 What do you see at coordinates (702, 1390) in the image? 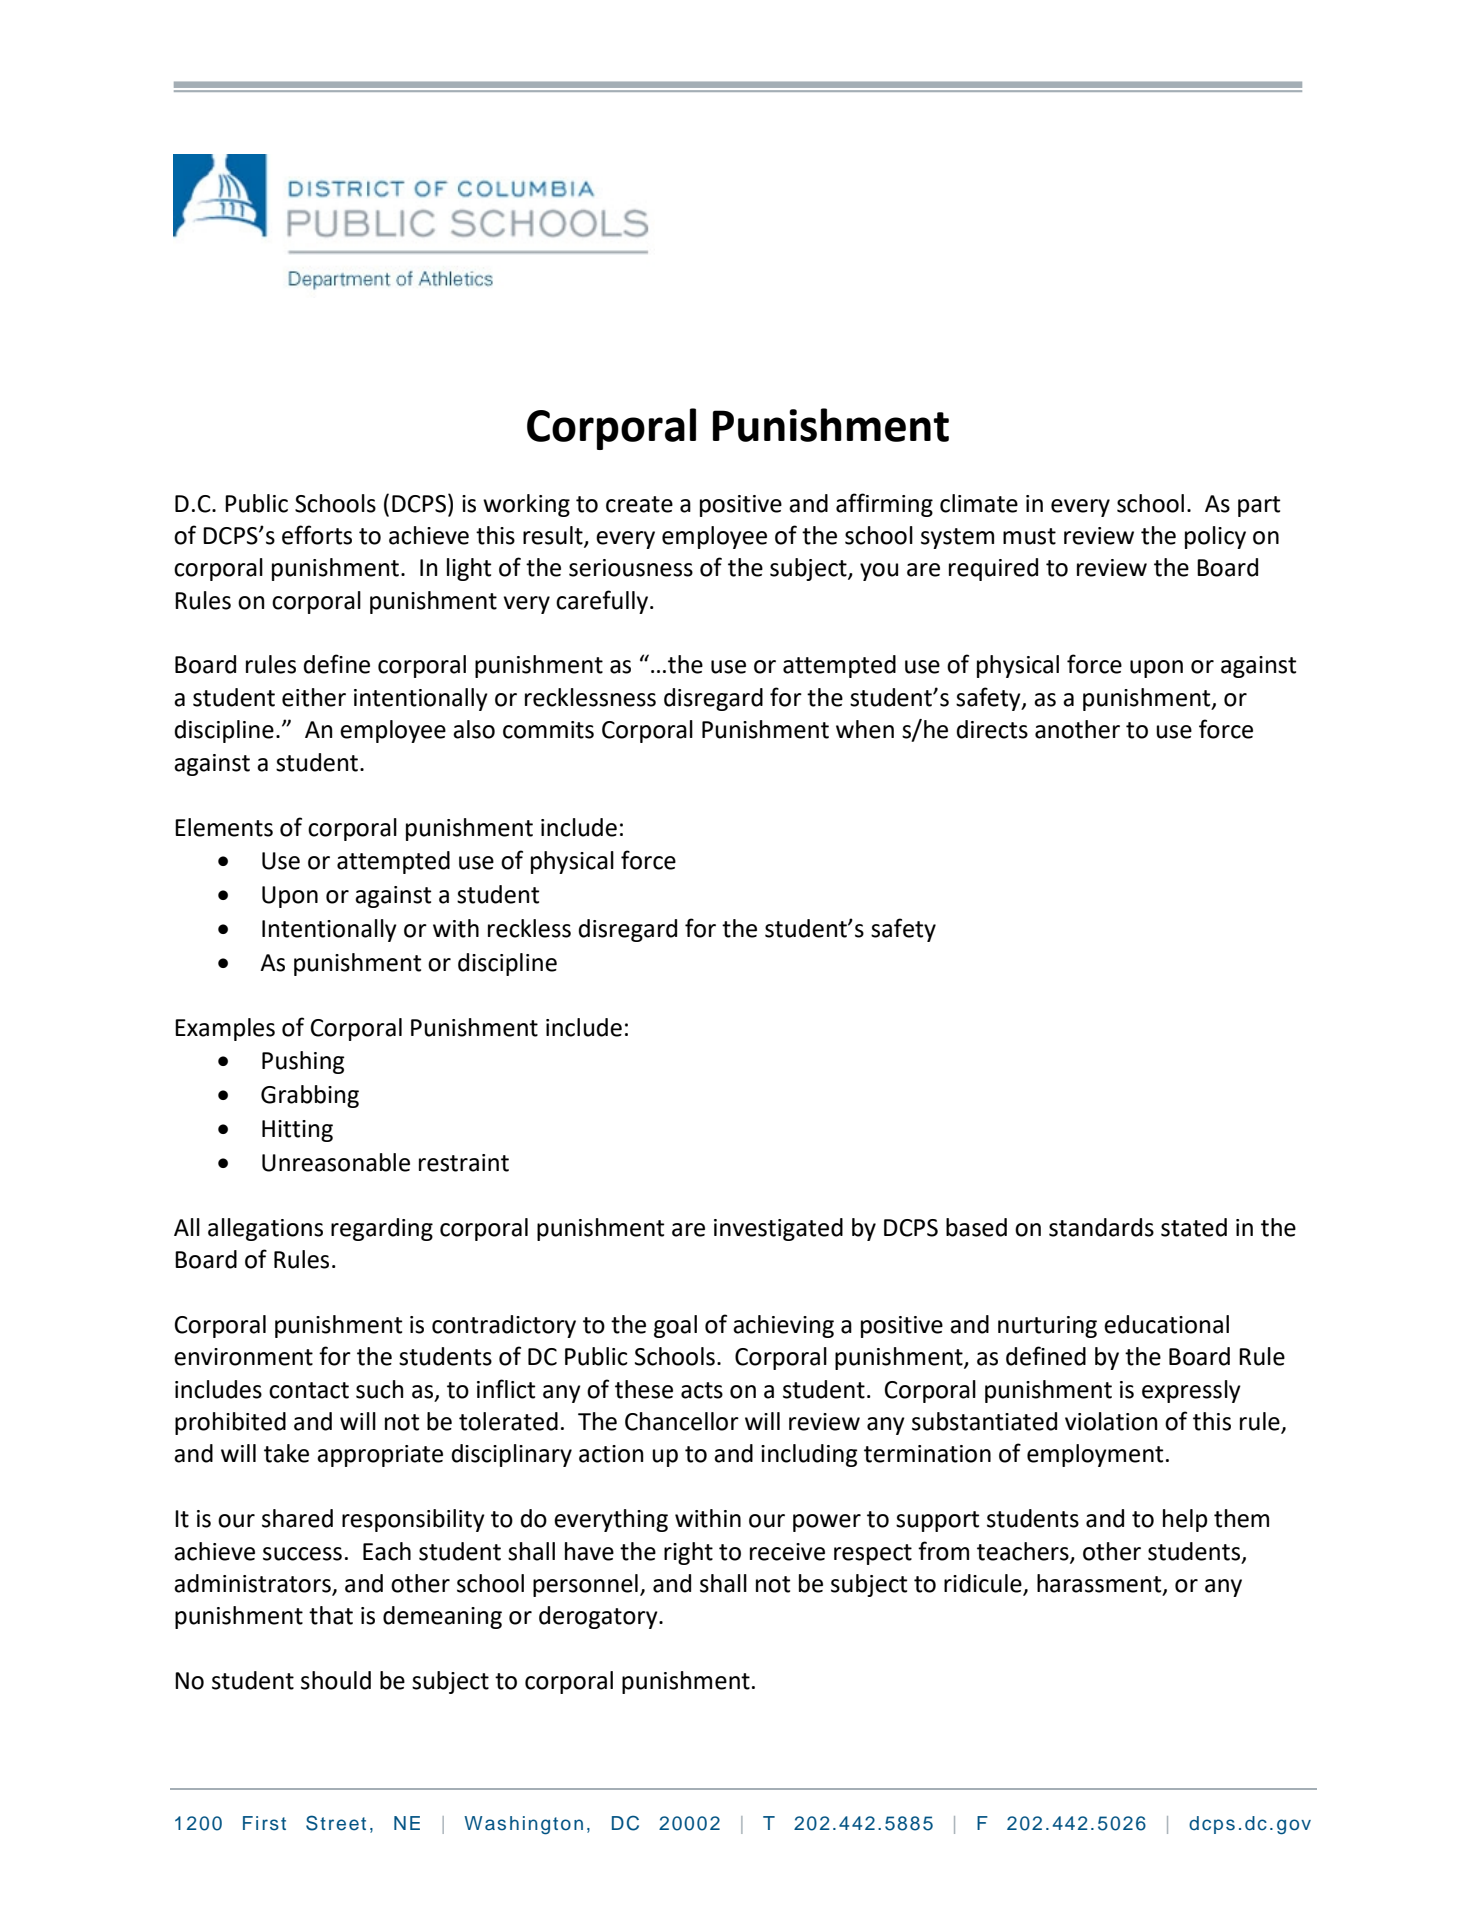
I see `acts` at bounding box center [702, 1390].
